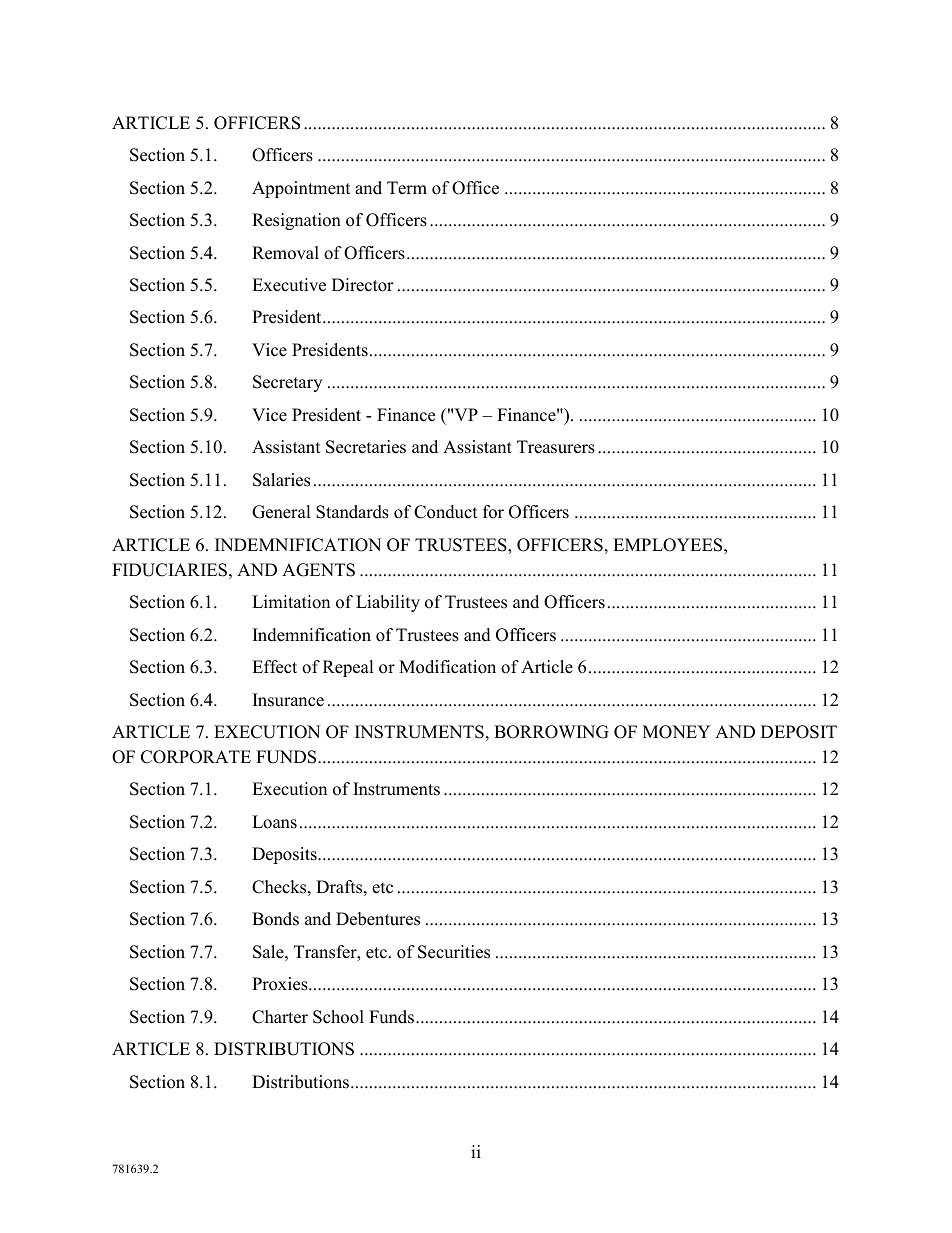 This document has height=1233, width=952. Describe the element at coordinates (281, 984) in the document. I see `Proxies` at that location.
